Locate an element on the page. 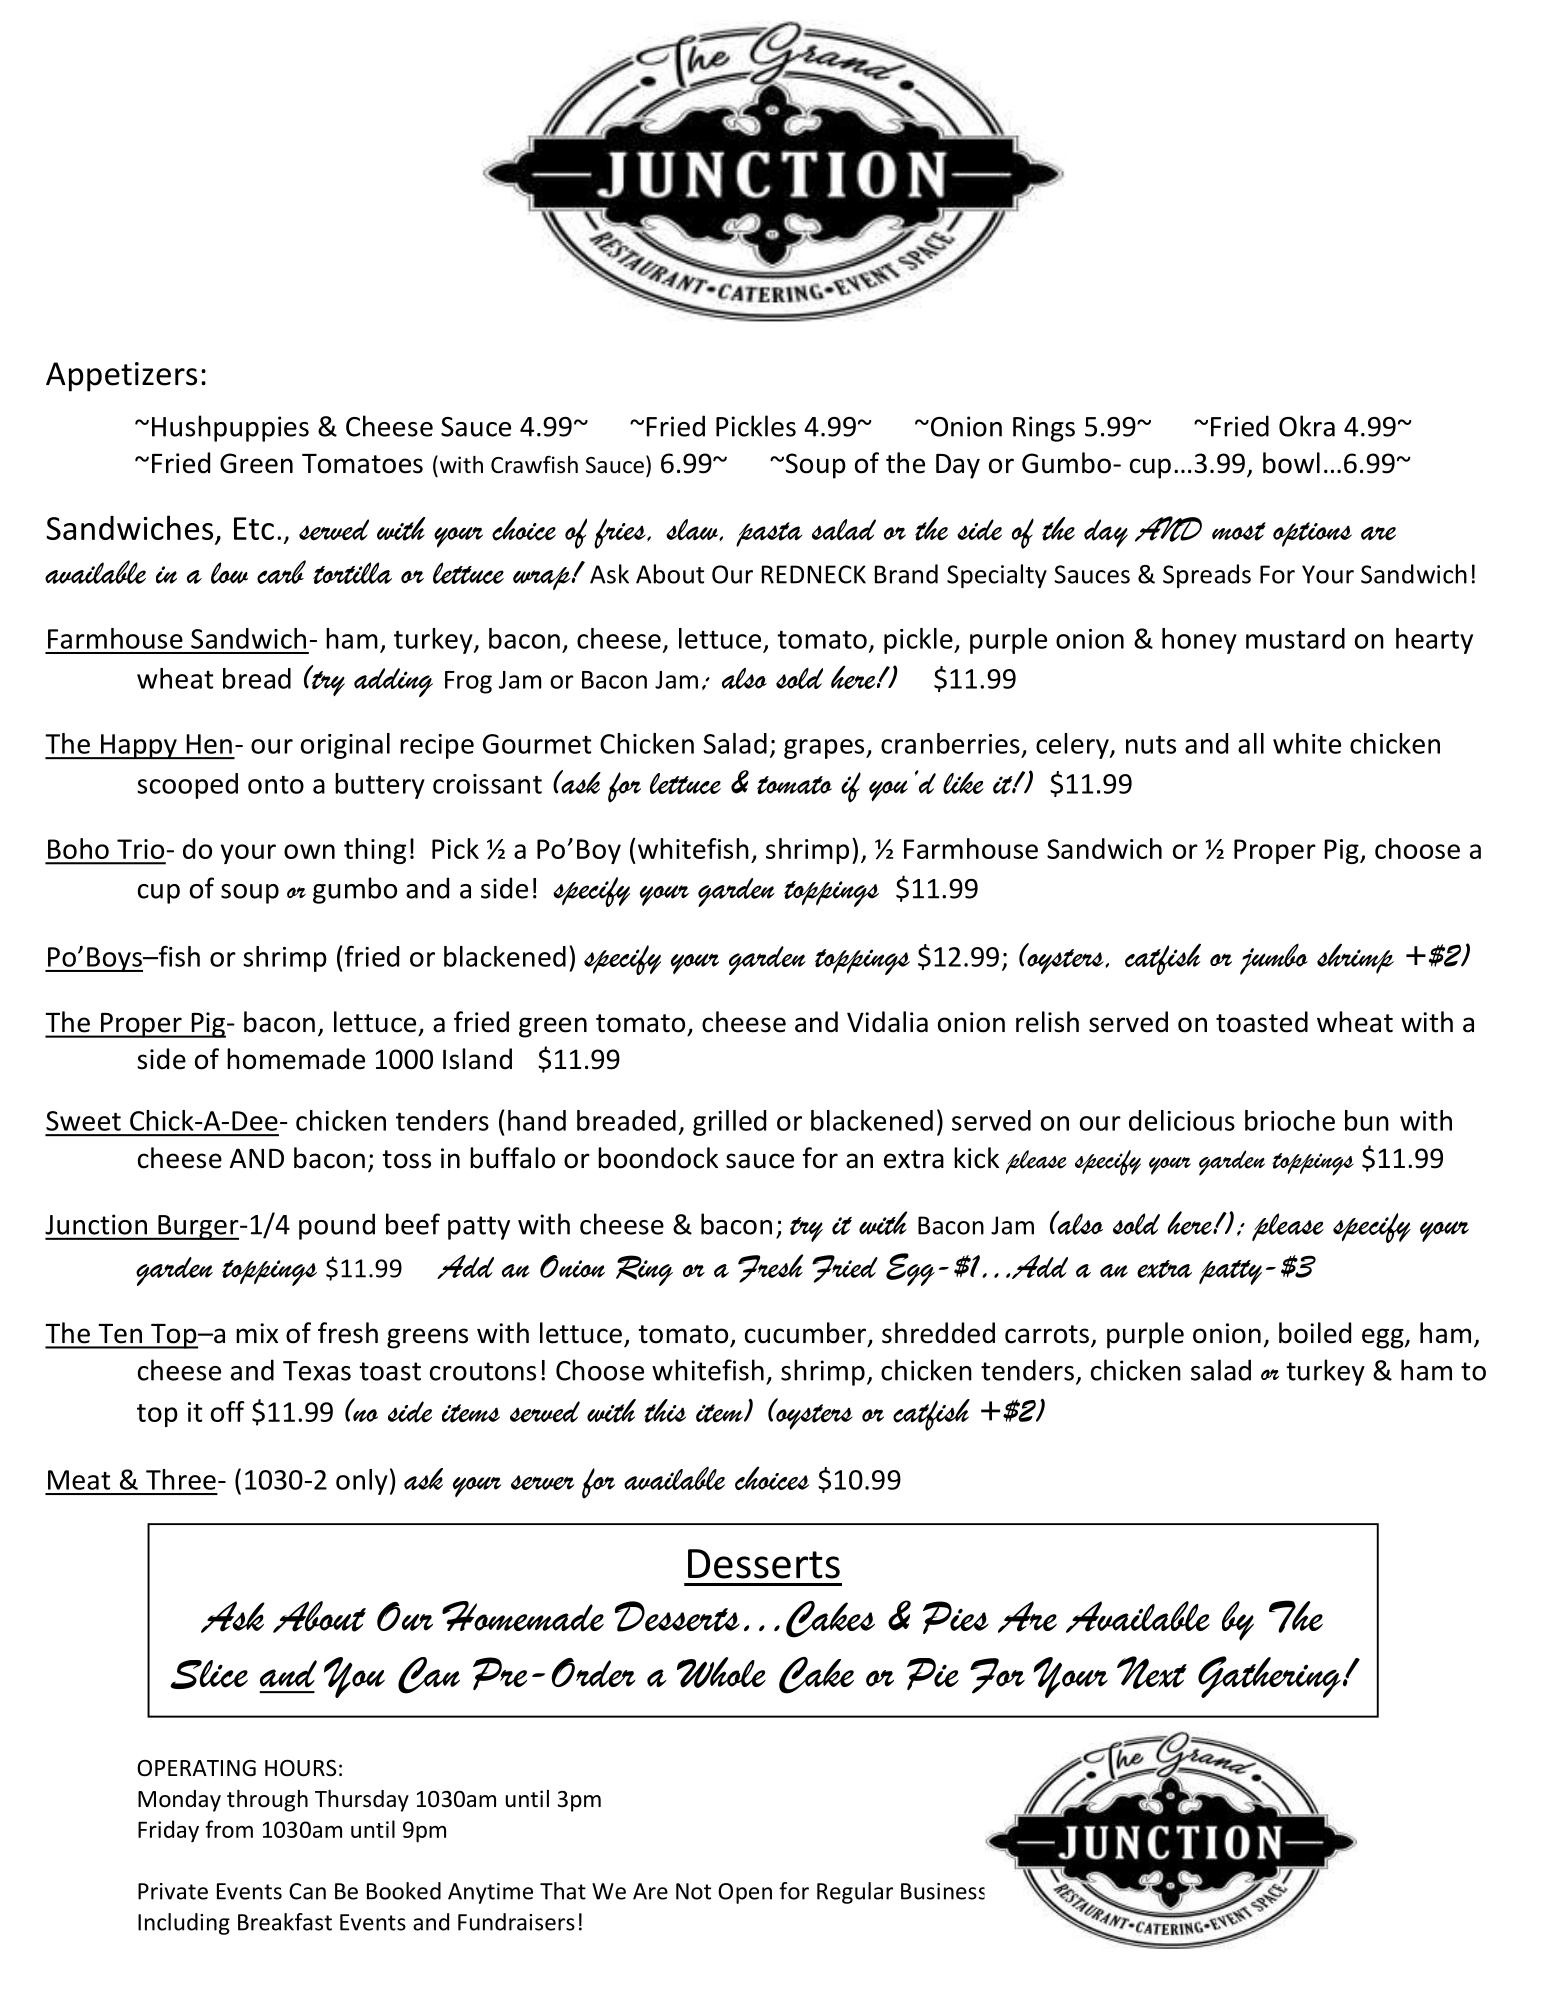 Image resolution: width=1546 pixels, height=2001 pixels. Appetizers is located at coordinates (121, 377).
